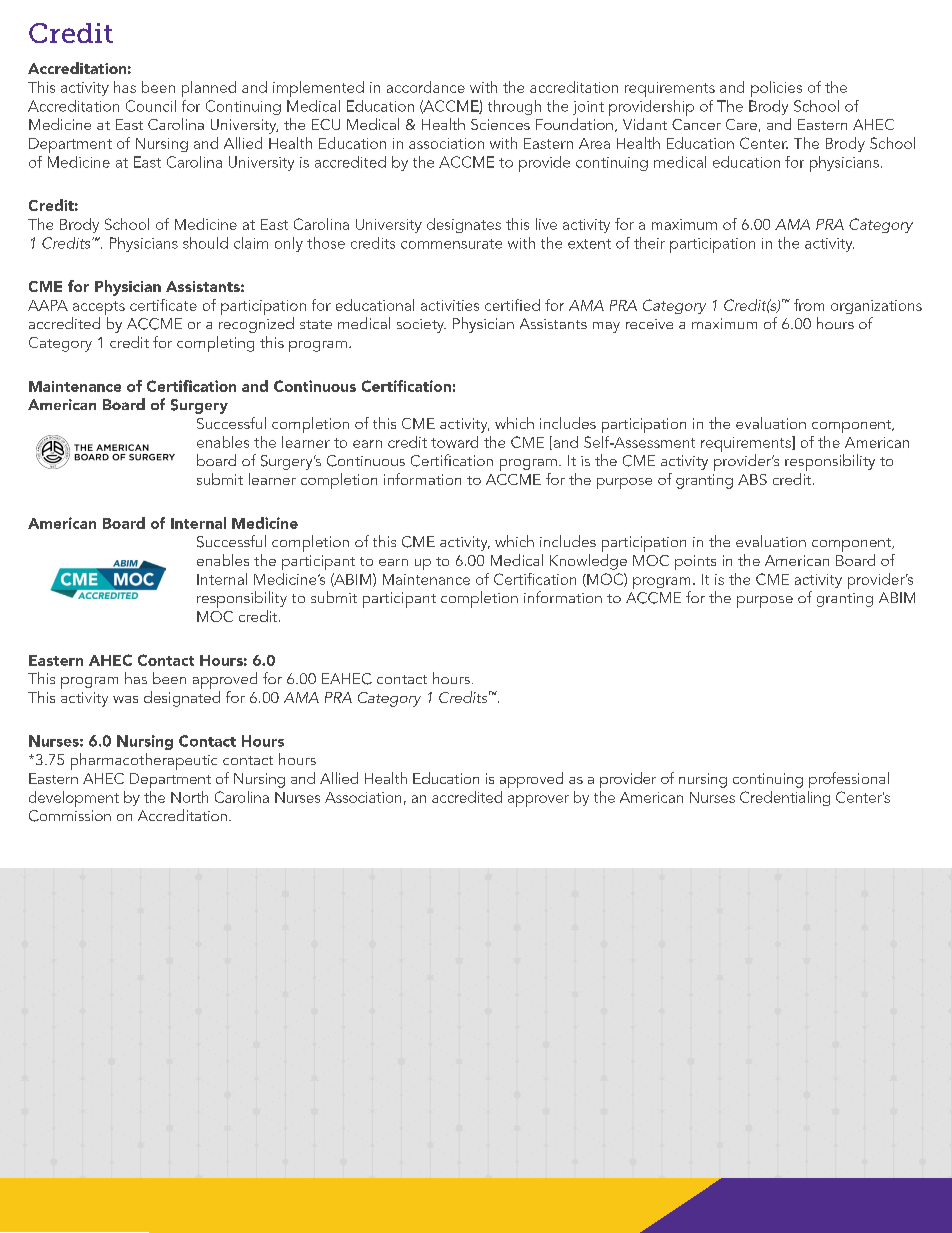 The width and height of the image is (952, 1233). What do you see at coordinates (189, 797) in the image?
I see `North` at bounding box center [189, 797].
